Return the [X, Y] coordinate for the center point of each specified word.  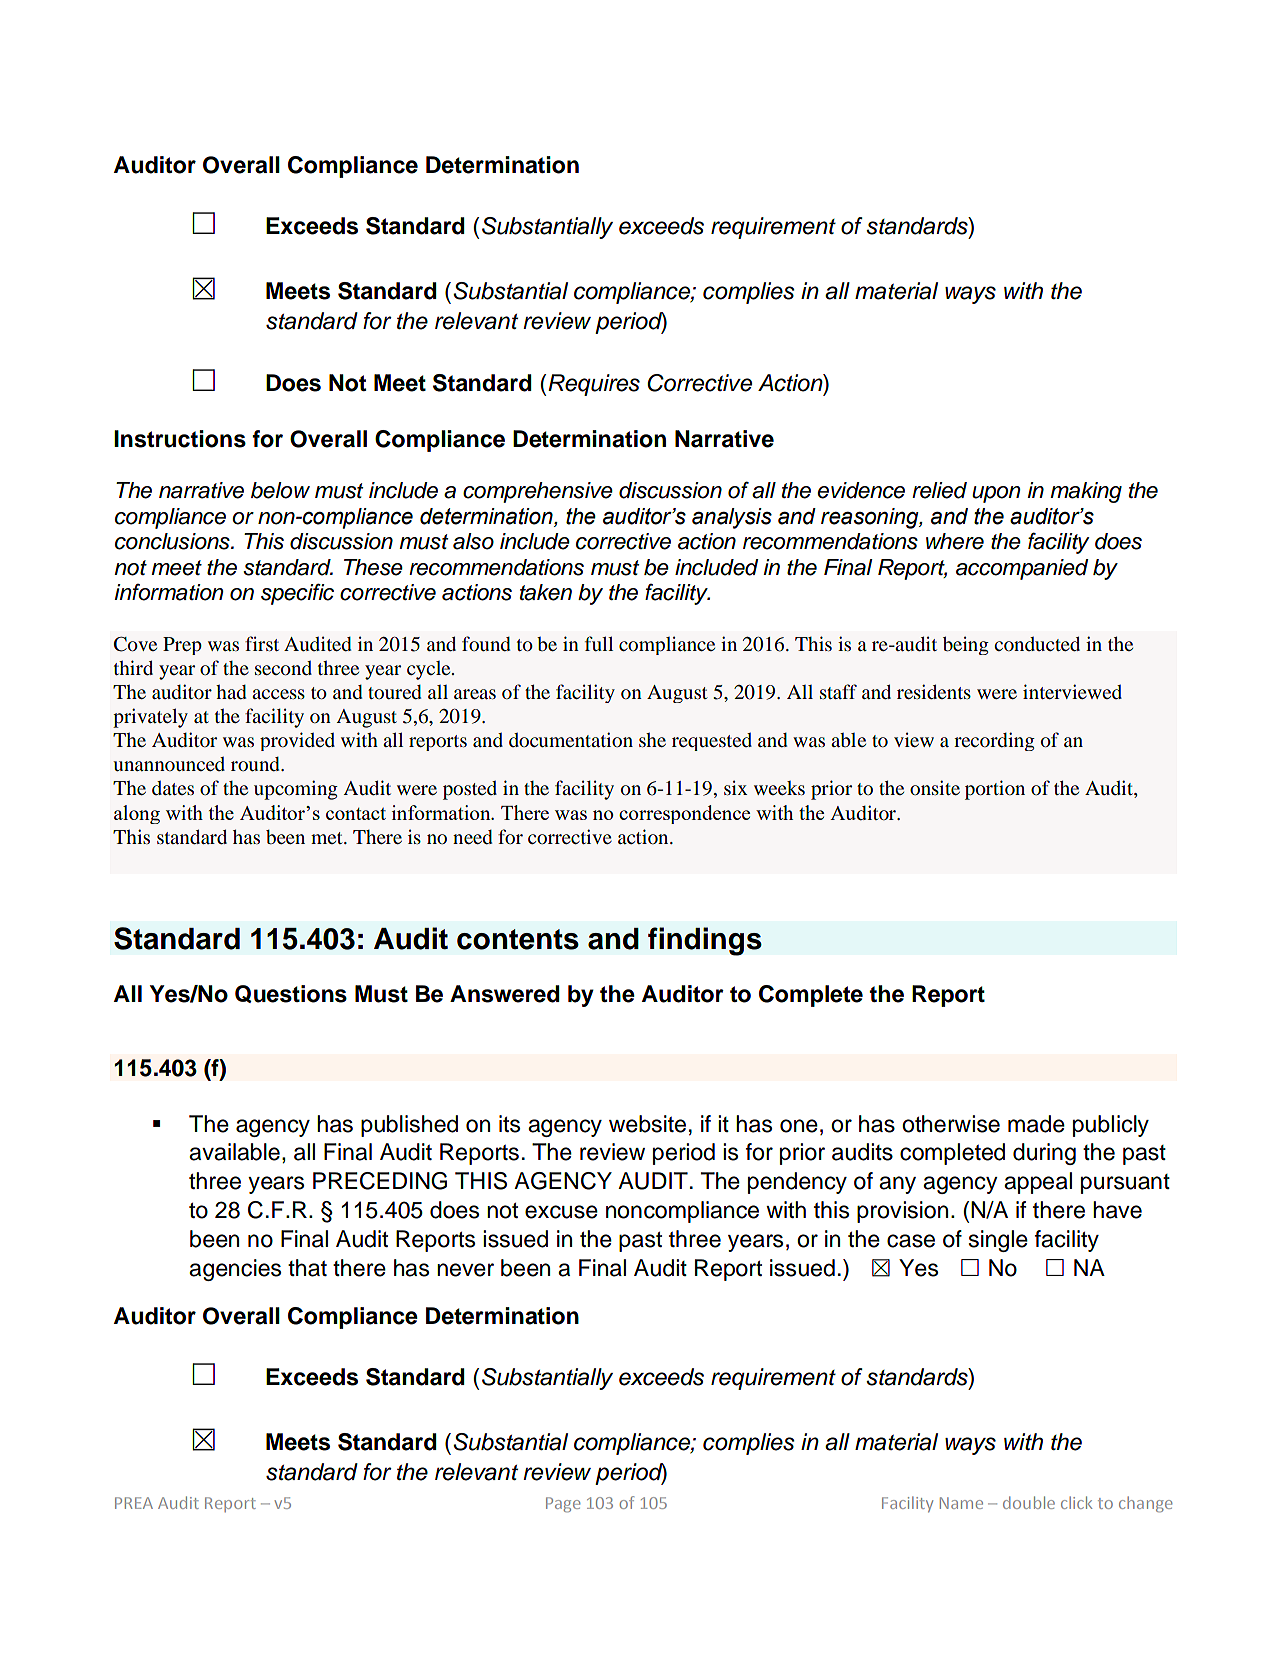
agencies [235, 1270]
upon [996, 494]
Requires [594, 385]
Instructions [180, 439]
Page [563, 1505]
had [231, 692]
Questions [291, 994]
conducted [1037, 644]
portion [995, 790]
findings [705, 941]
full [599, 643]
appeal [1038, 1183]
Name [961, 1503]
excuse [561, 1212]
